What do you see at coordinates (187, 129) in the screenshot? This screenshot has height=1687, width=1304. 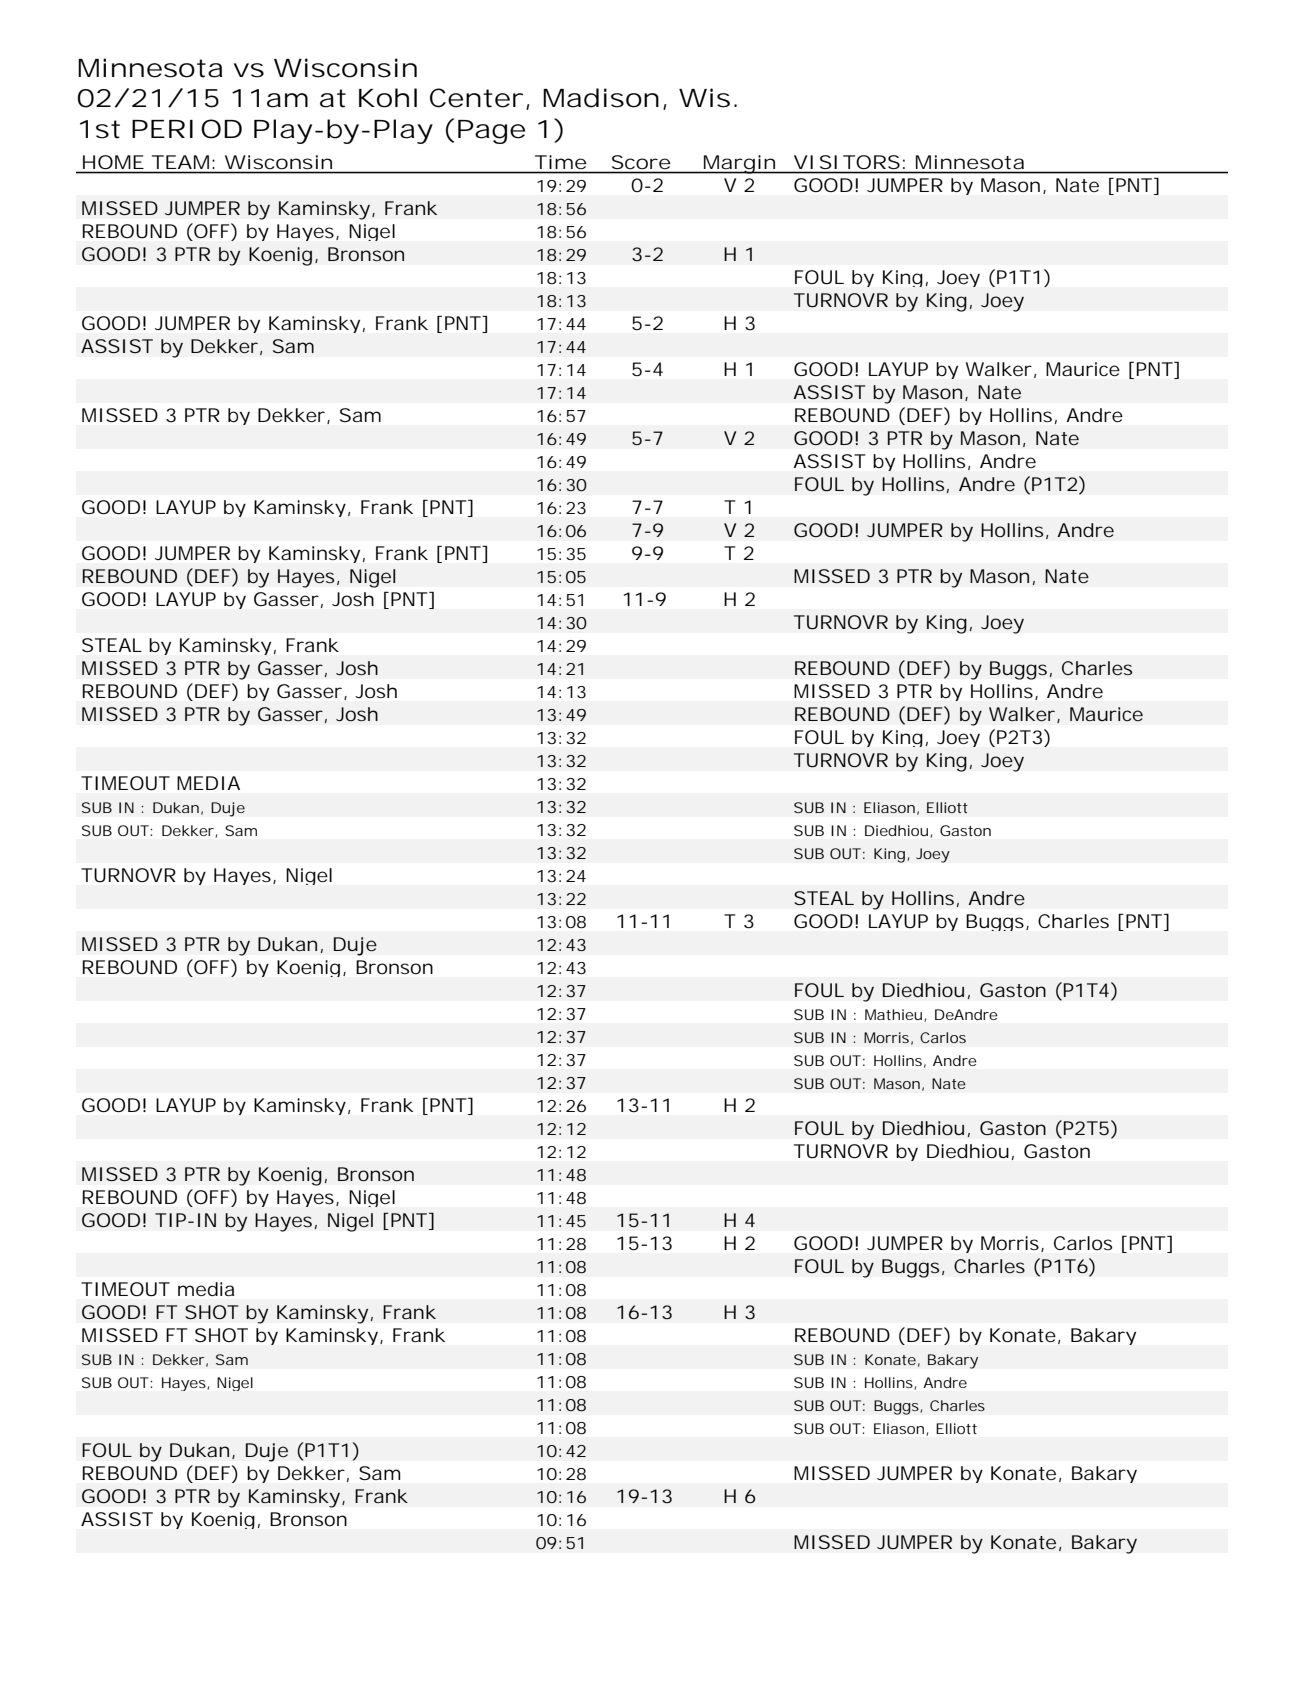 I see `PERIOD` at bounding box center [187, 129].
